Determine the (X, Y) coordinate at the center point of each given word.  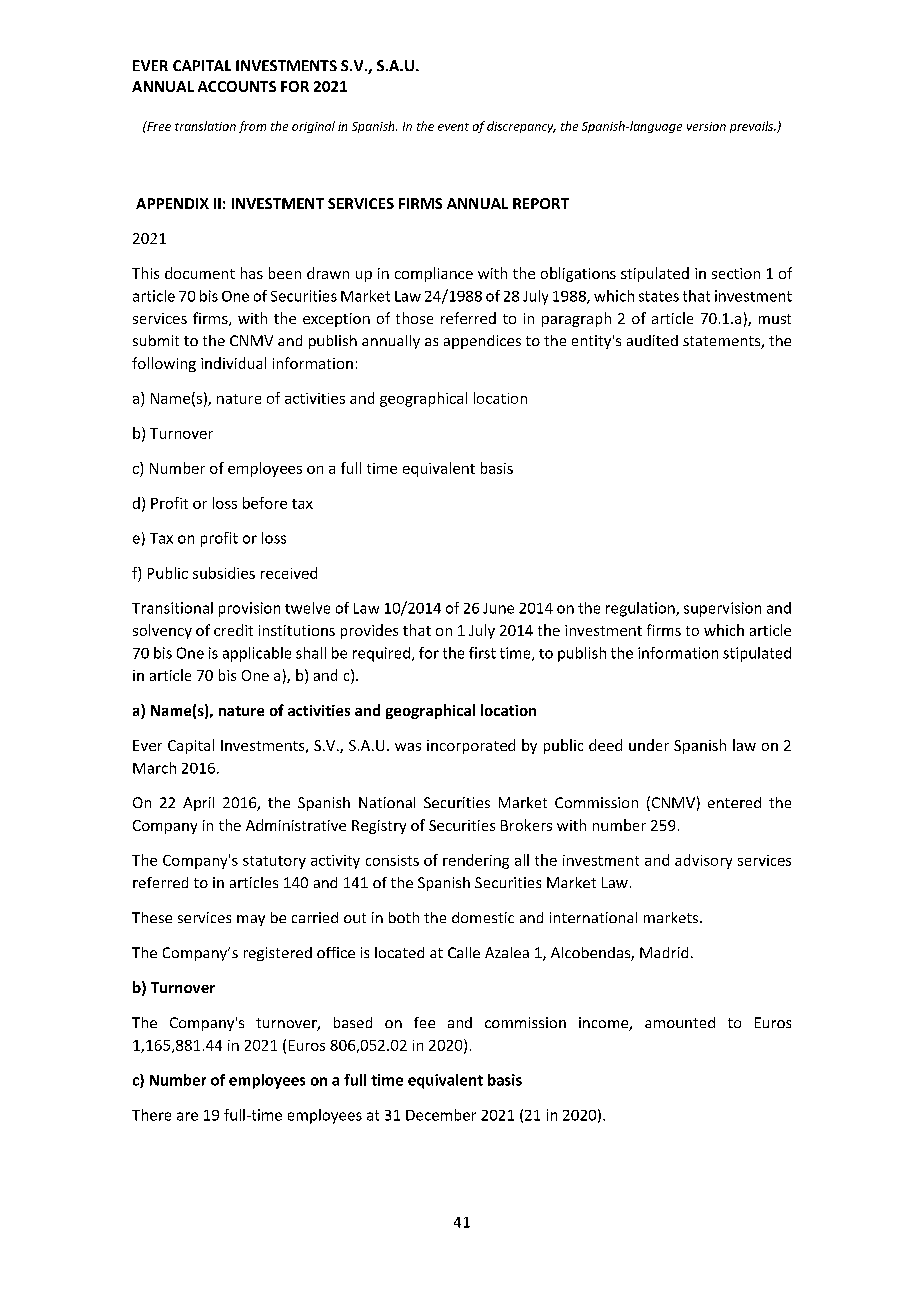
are (187, 1116)
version (706, 126)
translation (205, 126)
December (441, 1115)
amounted (680, 1022)
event (453, 127)
